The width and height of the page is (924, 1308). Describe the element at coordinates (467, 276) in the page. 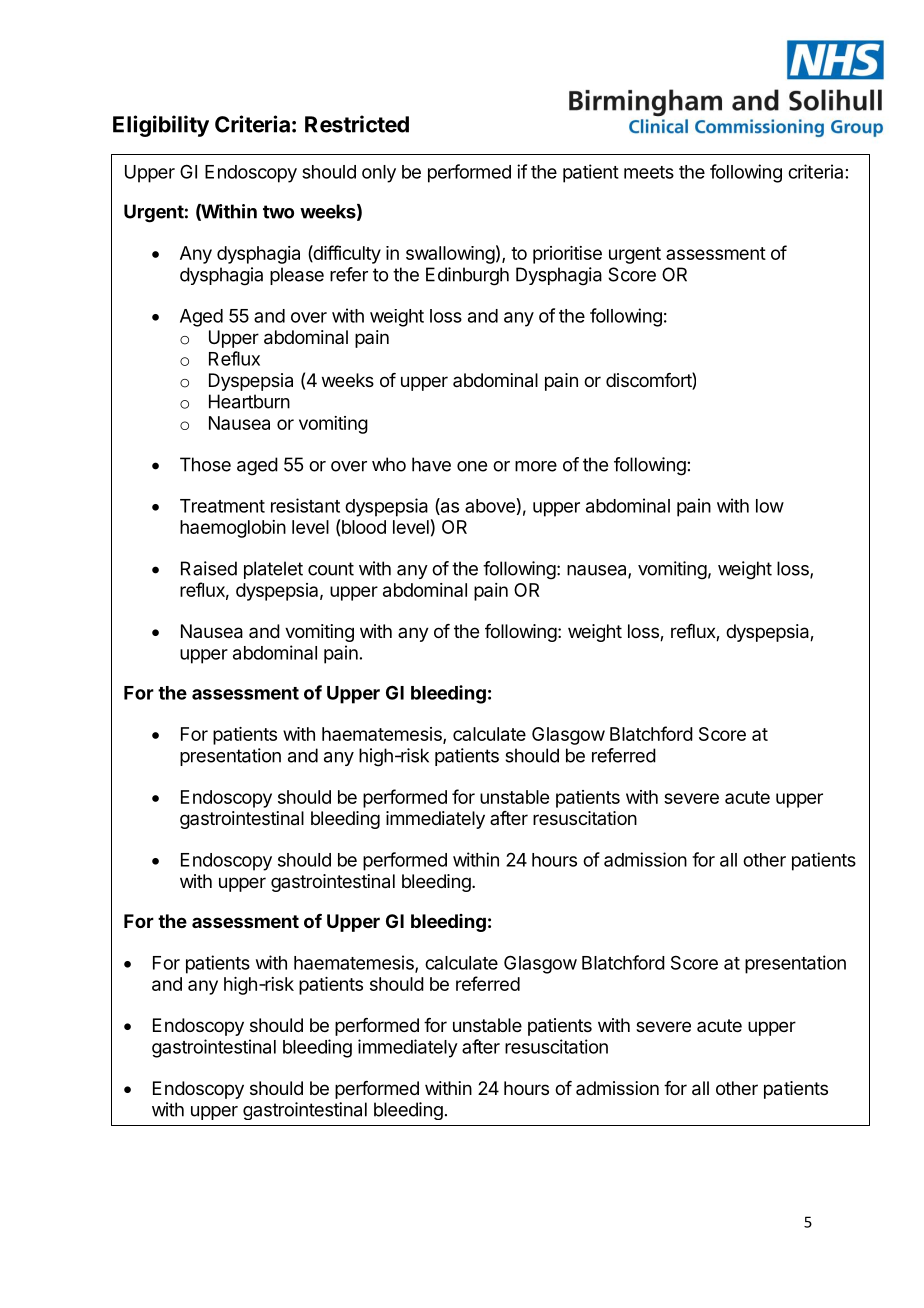

I see `Edinburgh` at that location.
